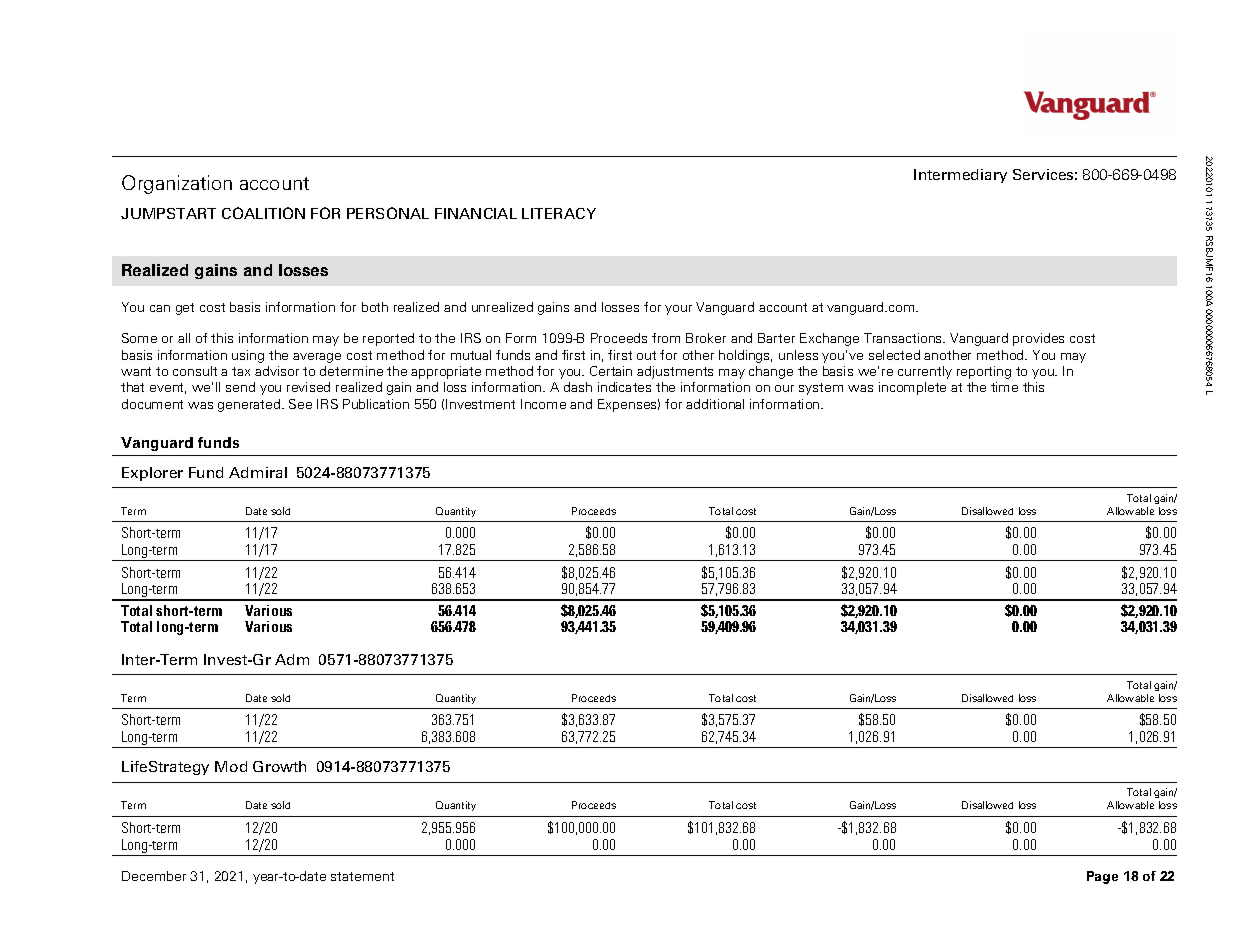 This screenshot has height=952, width=1233. What do you see at coordinates (263, 213) in the screenshot?
I see `COALITION` at bounding box center [263, 213].
